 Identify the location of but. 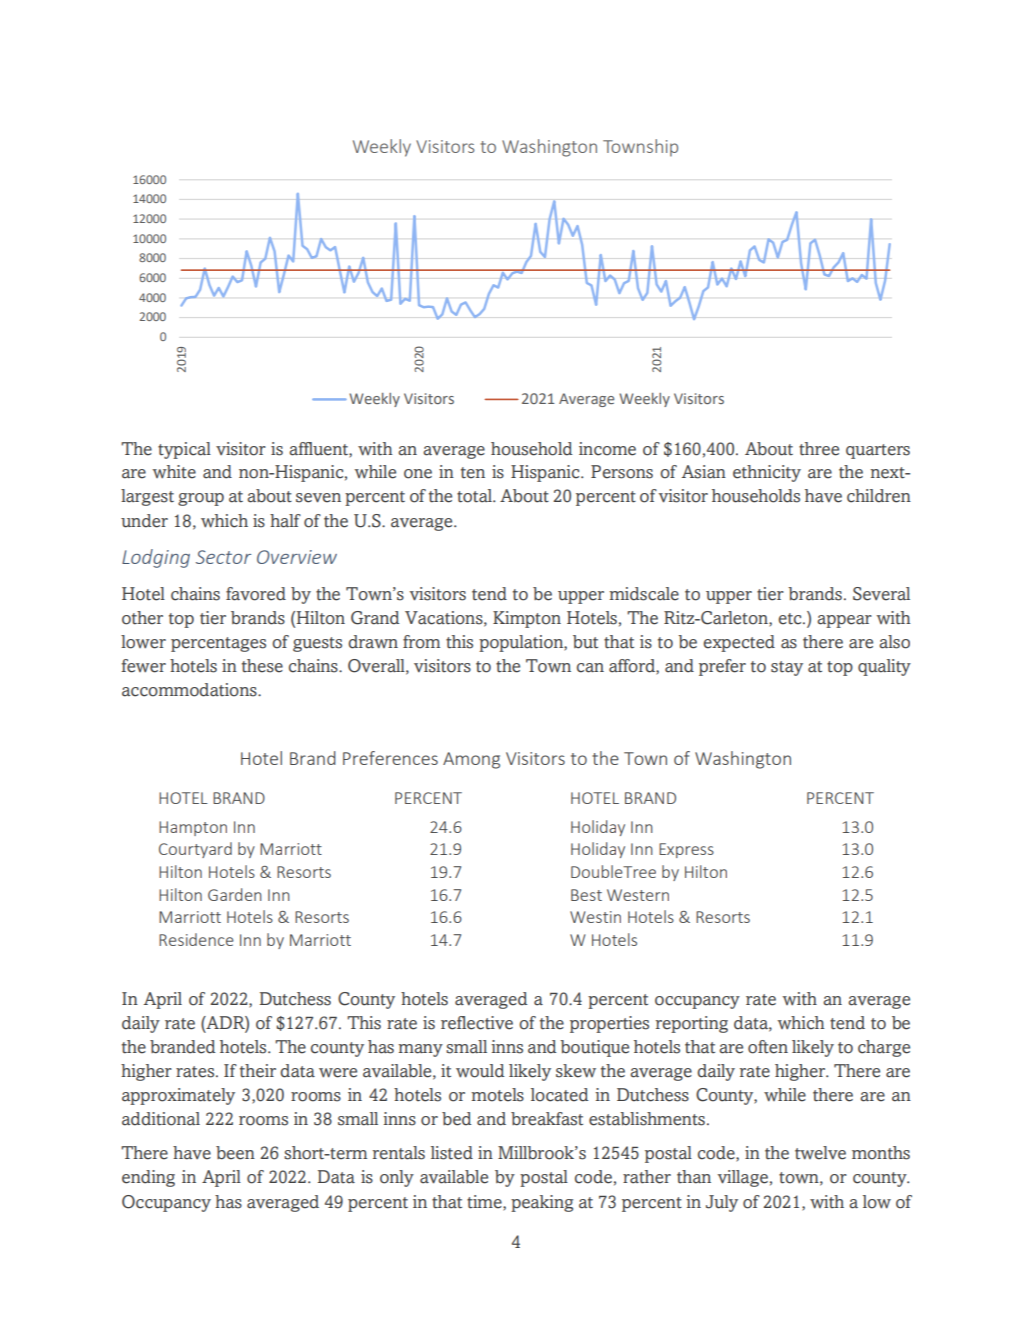
(585, 642).
